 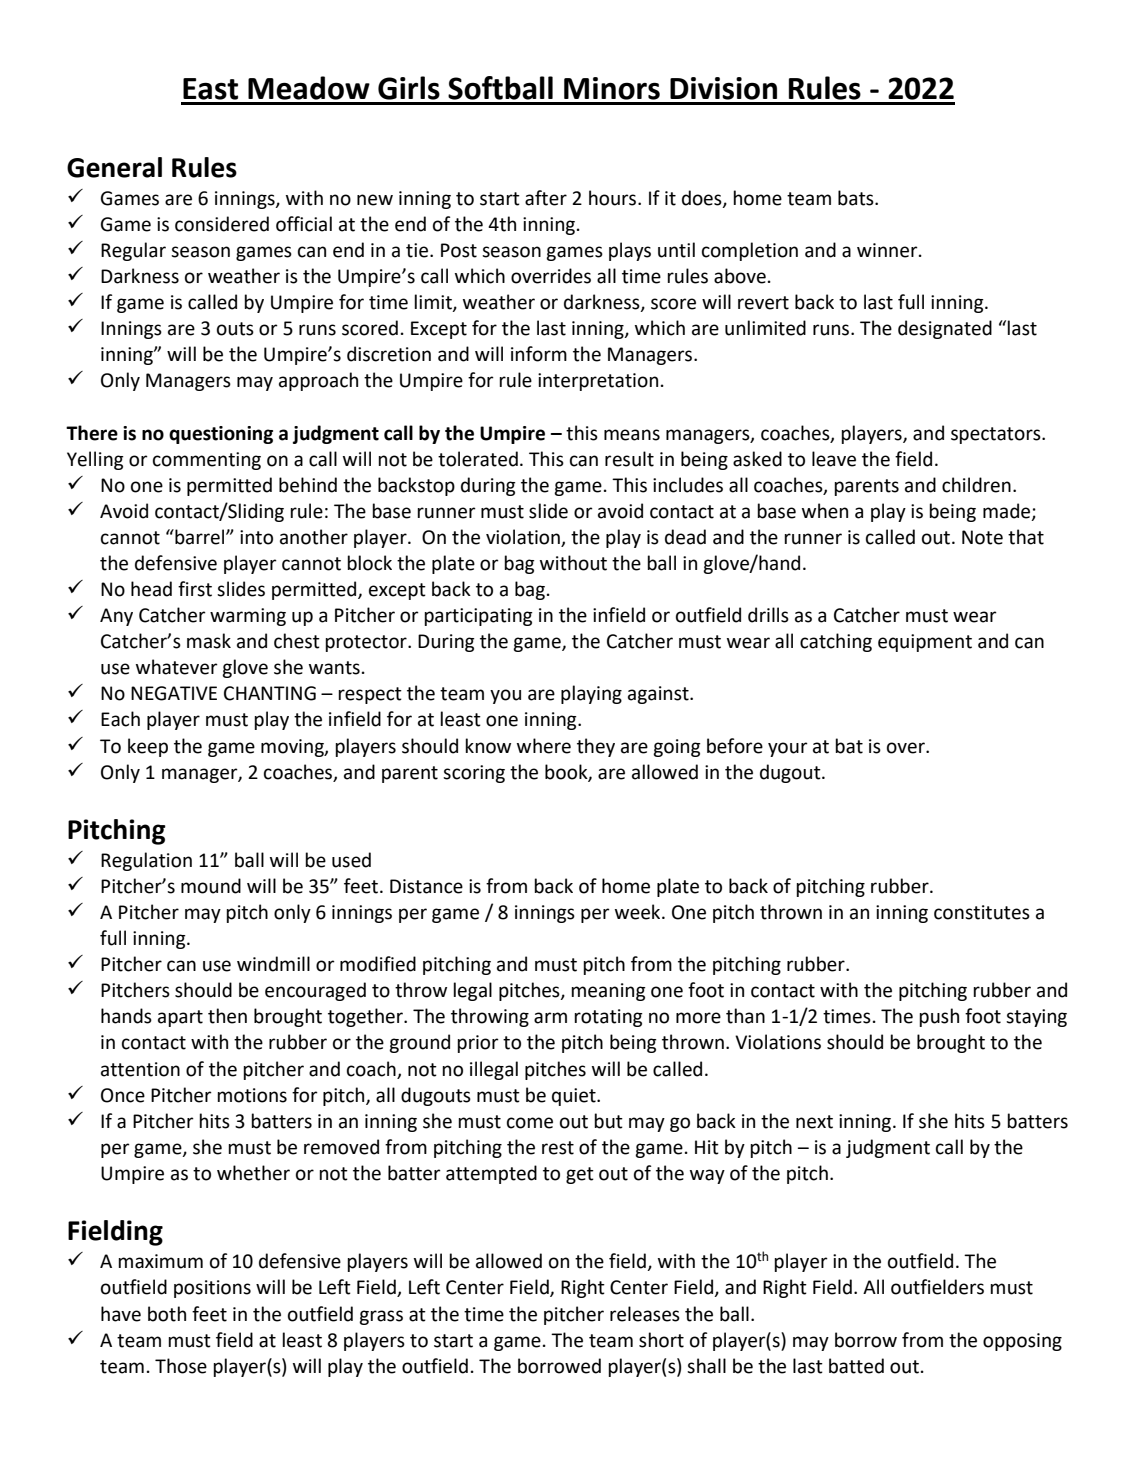 What do you see at coordinates (976, 485) in the screenshot?
I see `children` at bounding box center [976, 485].
